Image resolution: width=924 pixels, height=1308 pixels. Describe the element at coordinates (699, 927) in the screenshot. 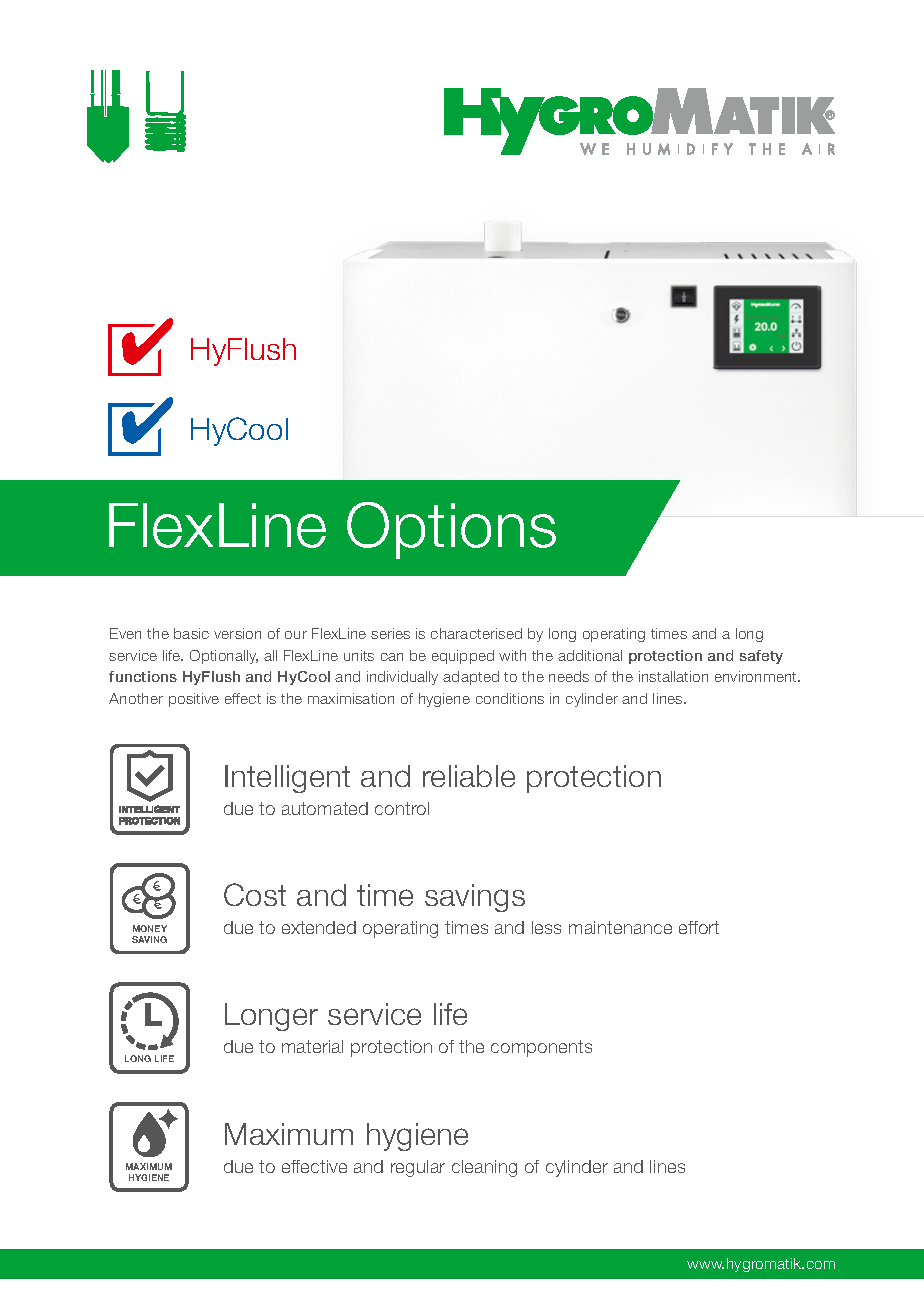

I see `effort` at that location.
